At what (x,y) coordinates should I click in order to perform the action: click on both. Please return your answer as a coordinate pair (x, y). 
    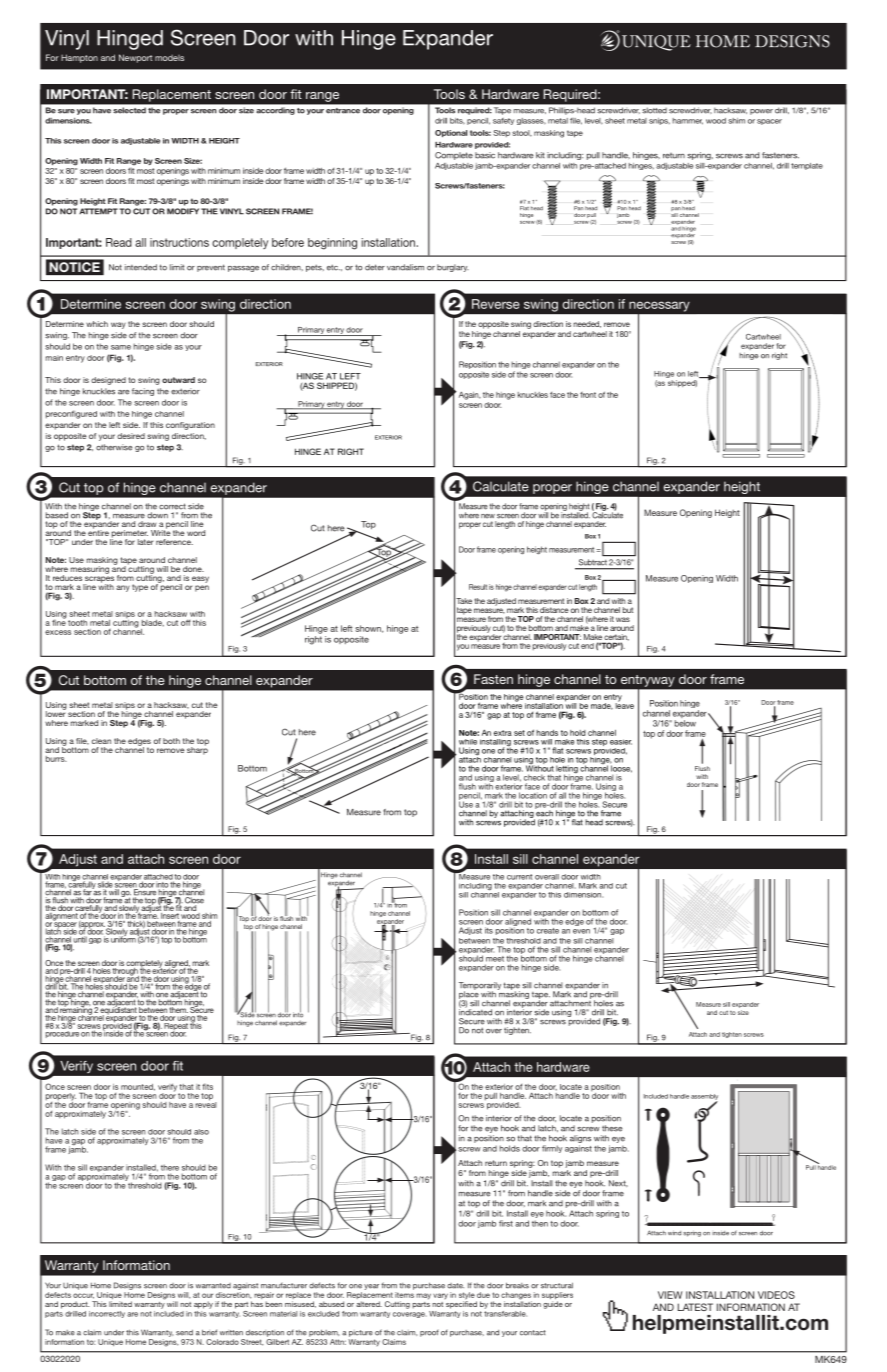
    Looking at the image, I should click on (171, 741).
